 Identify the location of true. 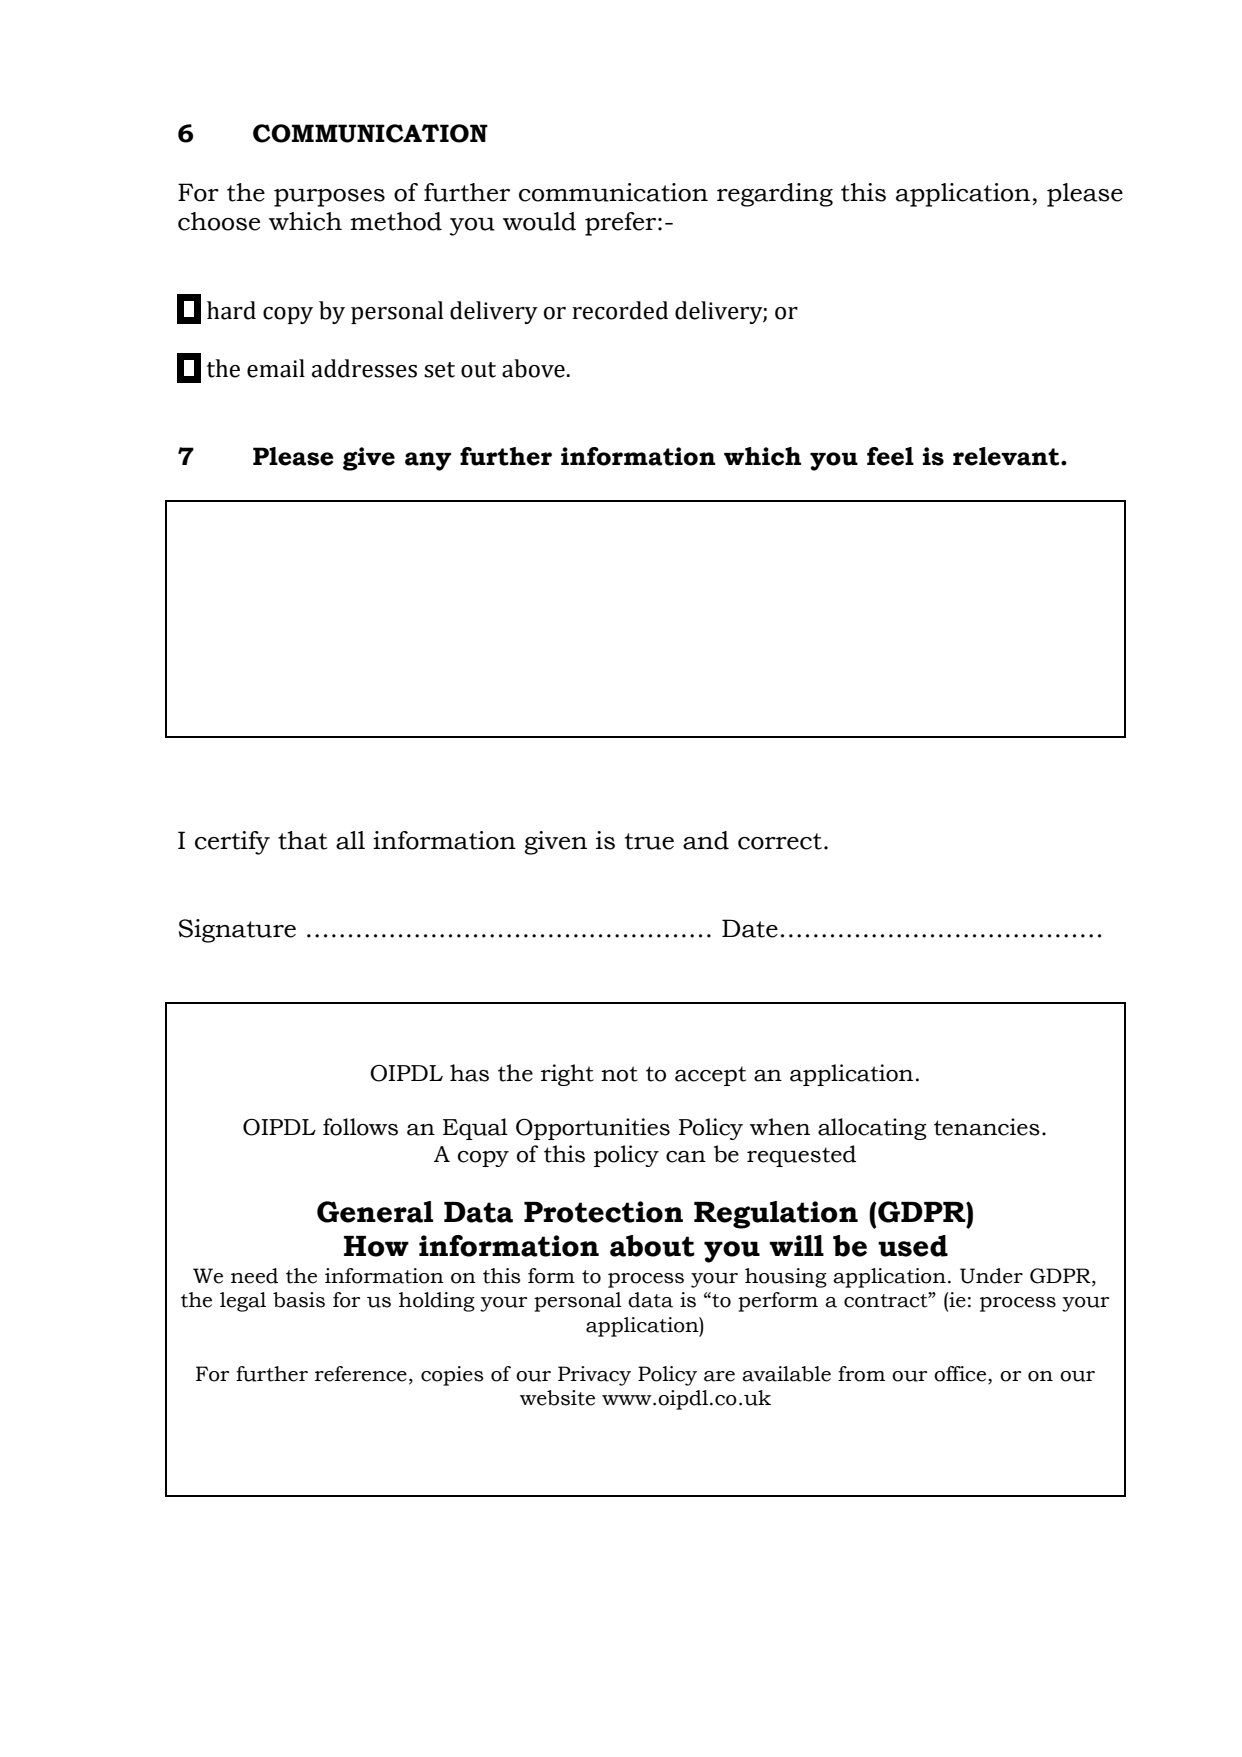
(649, 841).
